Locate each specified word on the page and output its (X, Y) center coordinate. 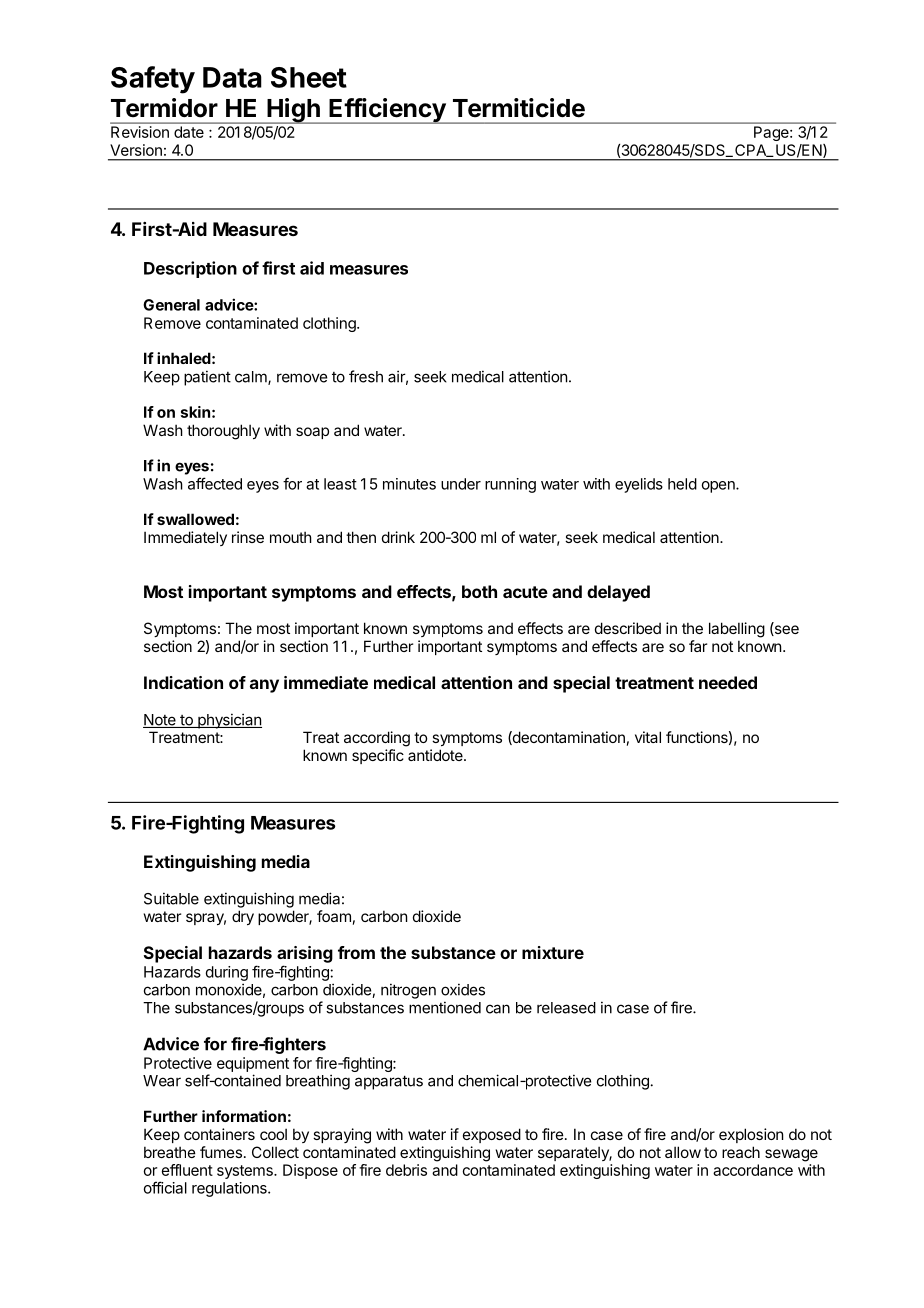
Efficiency (387, 111)
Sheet (309, 77)
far (698, 646)
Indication (183, 682)
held (682, 484)
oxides (463, 989)
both (479, 591)
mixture (553, 952)
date (189, 132)
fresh (366, 376)
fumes (221, 1152)
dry (243, 917)
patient (207, 378)
